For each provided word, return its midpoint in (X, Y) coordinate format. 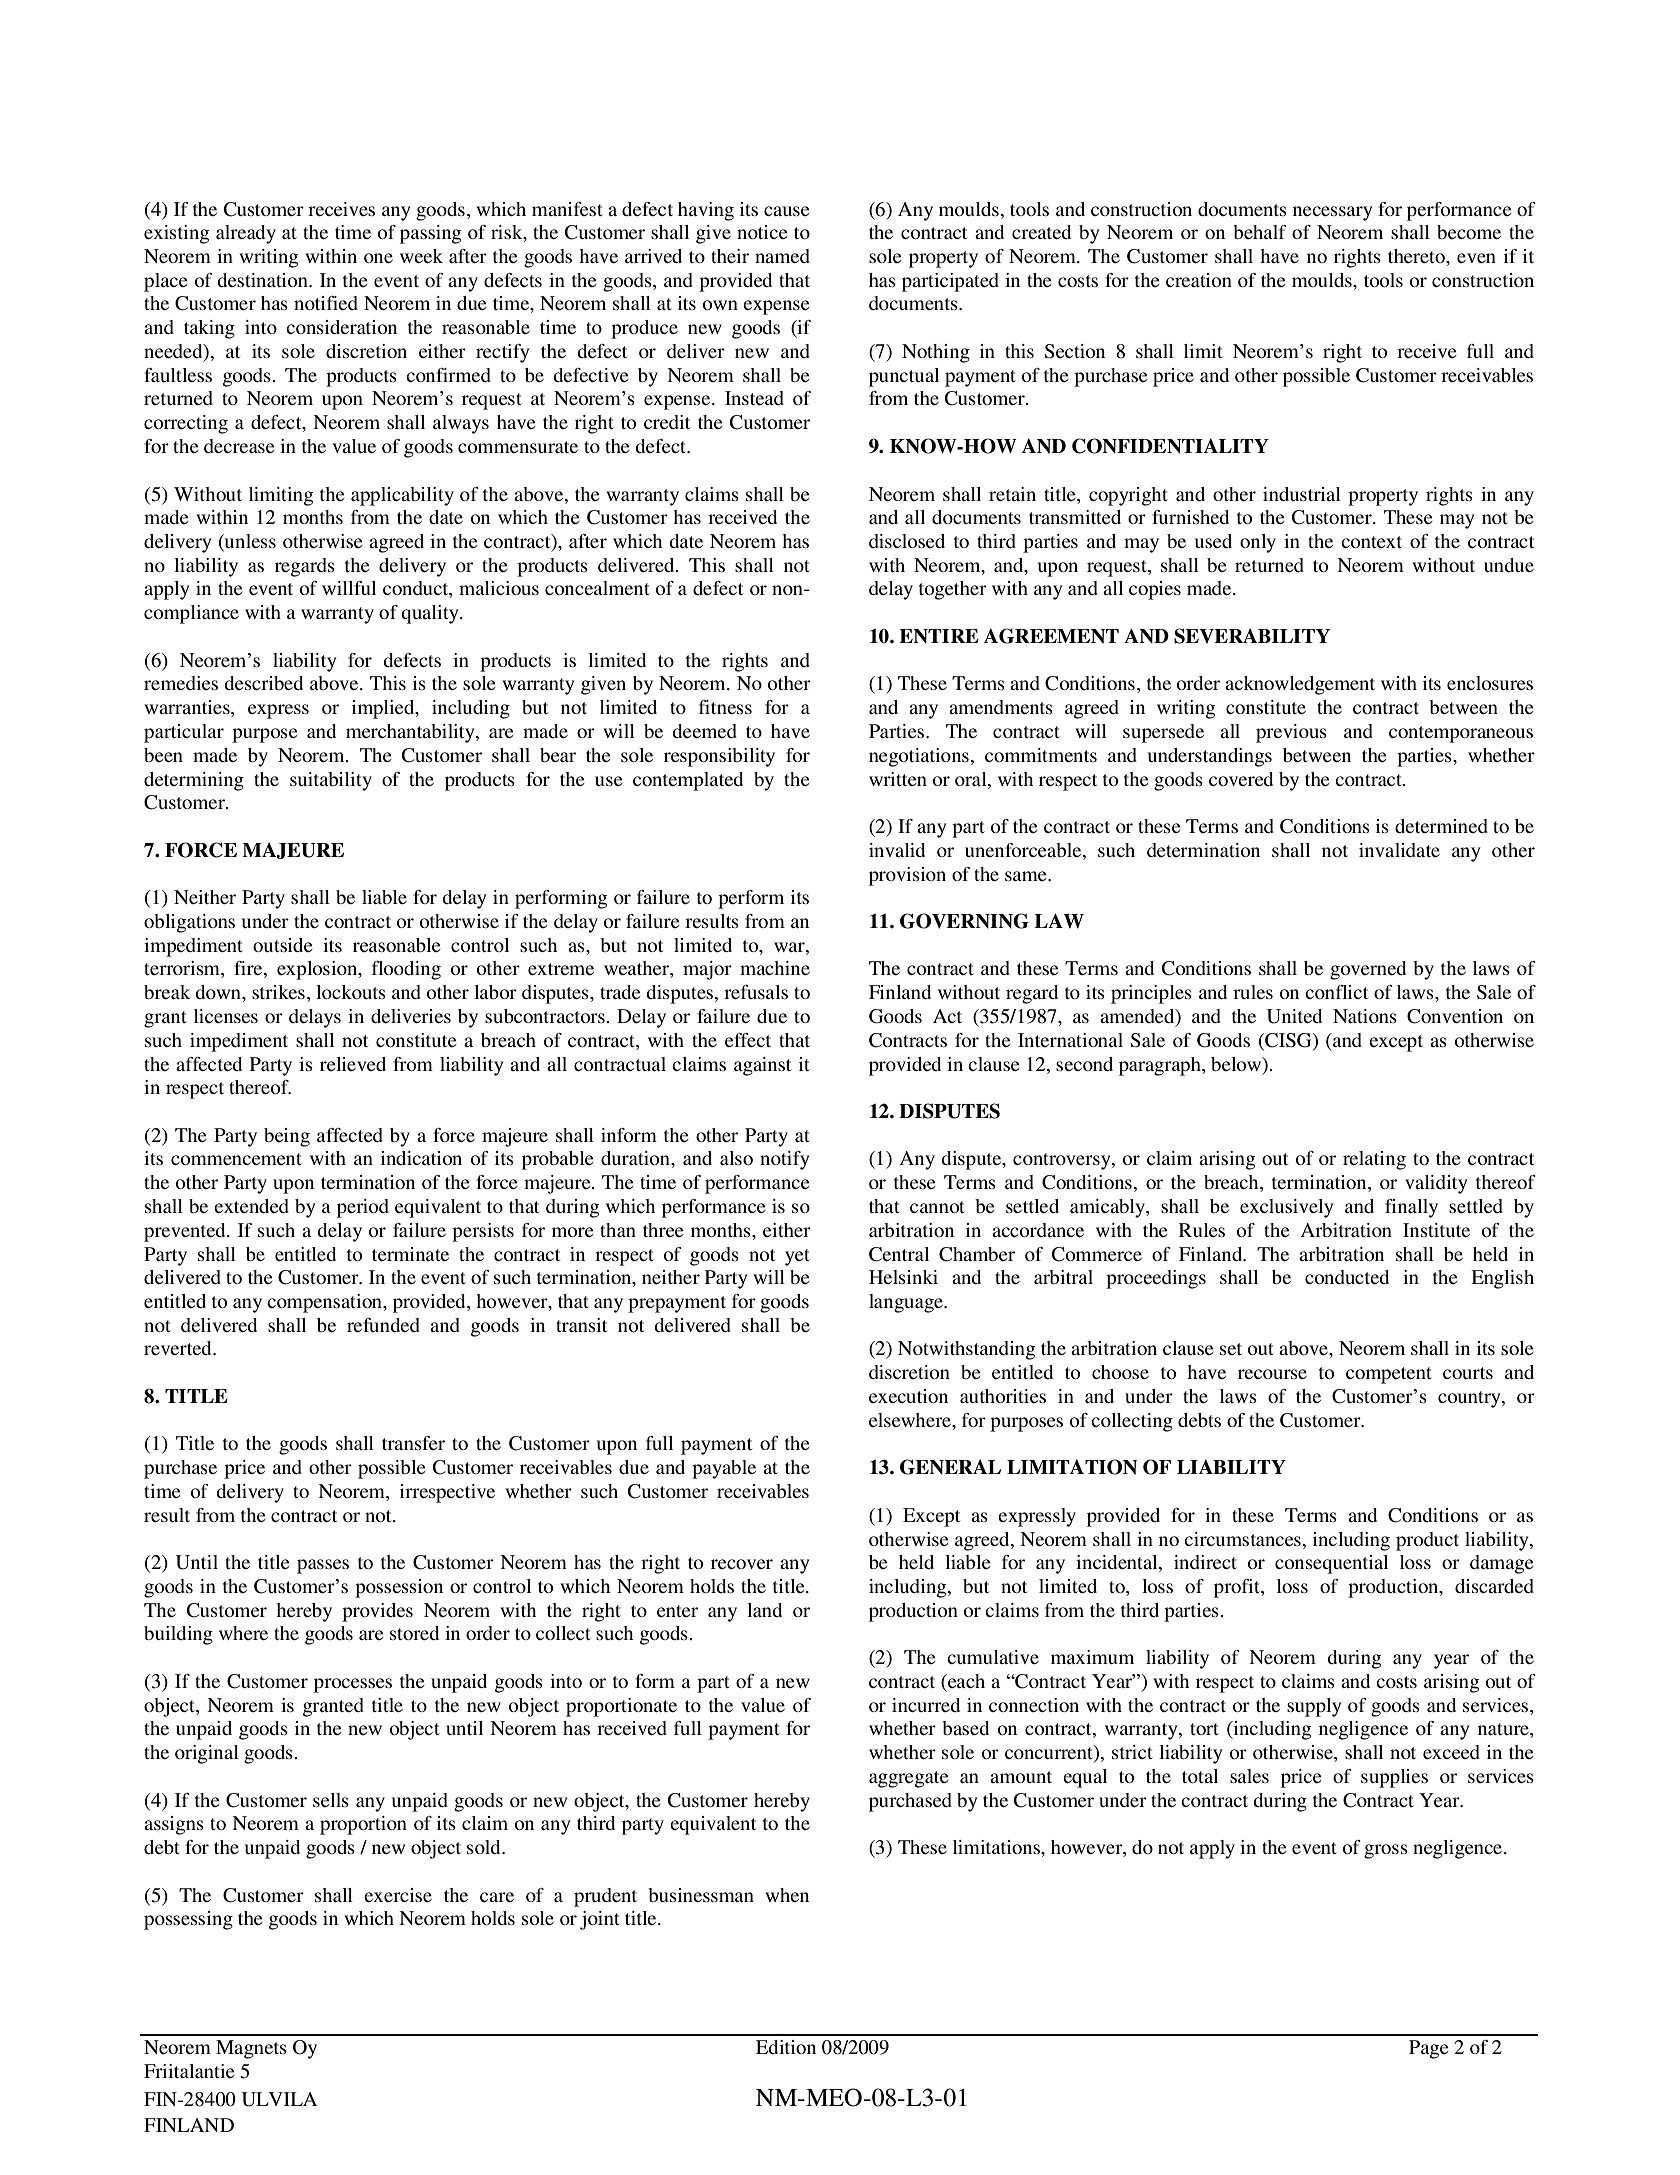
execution (908, 1396)
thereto (1417, 256)
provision (907, 876)
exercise (398, 1895)
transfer (413, 1443)
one (378, 258)
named (782, 256)
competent (1389, 1375)
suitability (331, 781)
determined (1441, 826)
